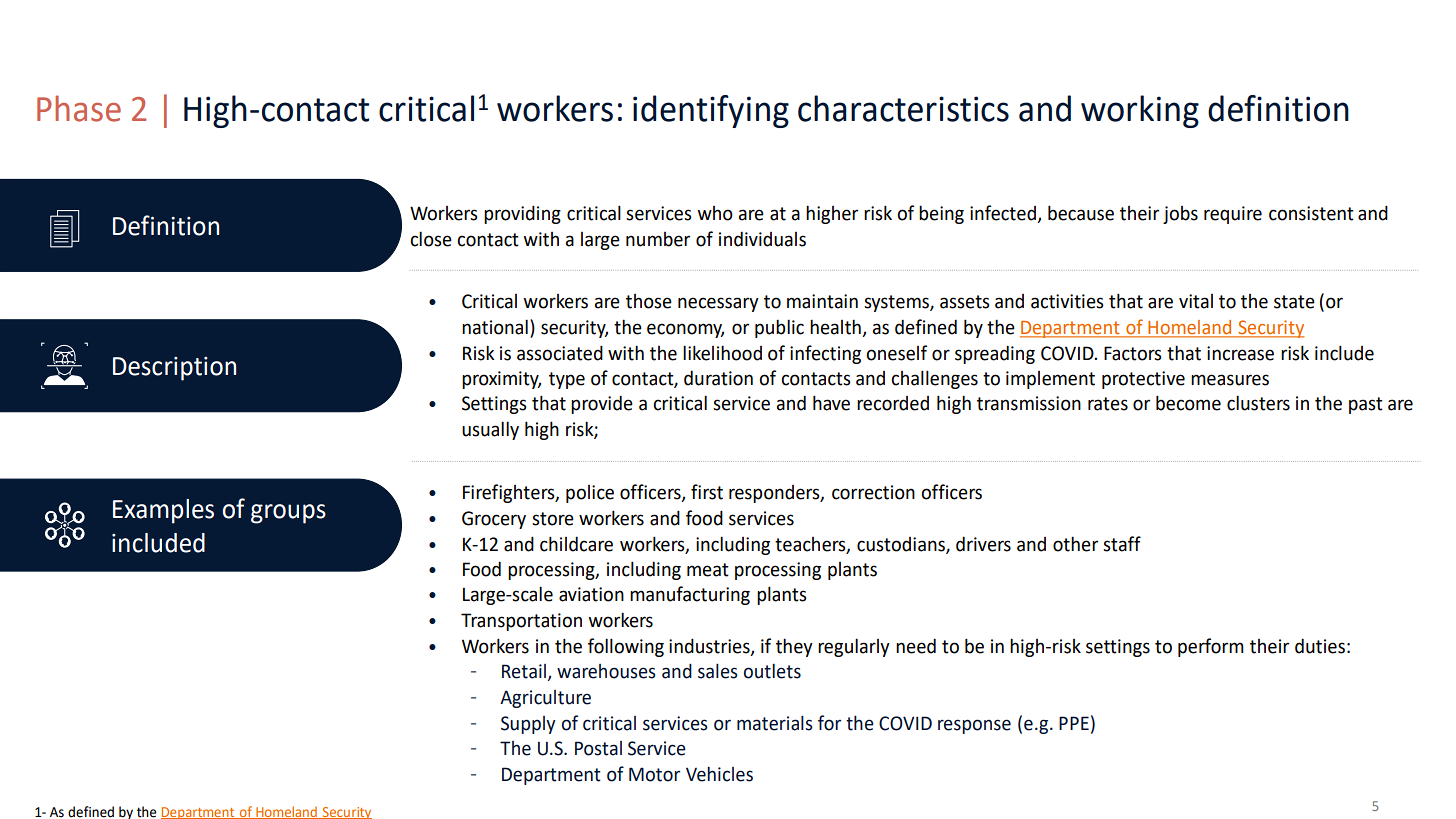 This page has width=1456, height=819. I want to click on perform, so click(1211, 647).
